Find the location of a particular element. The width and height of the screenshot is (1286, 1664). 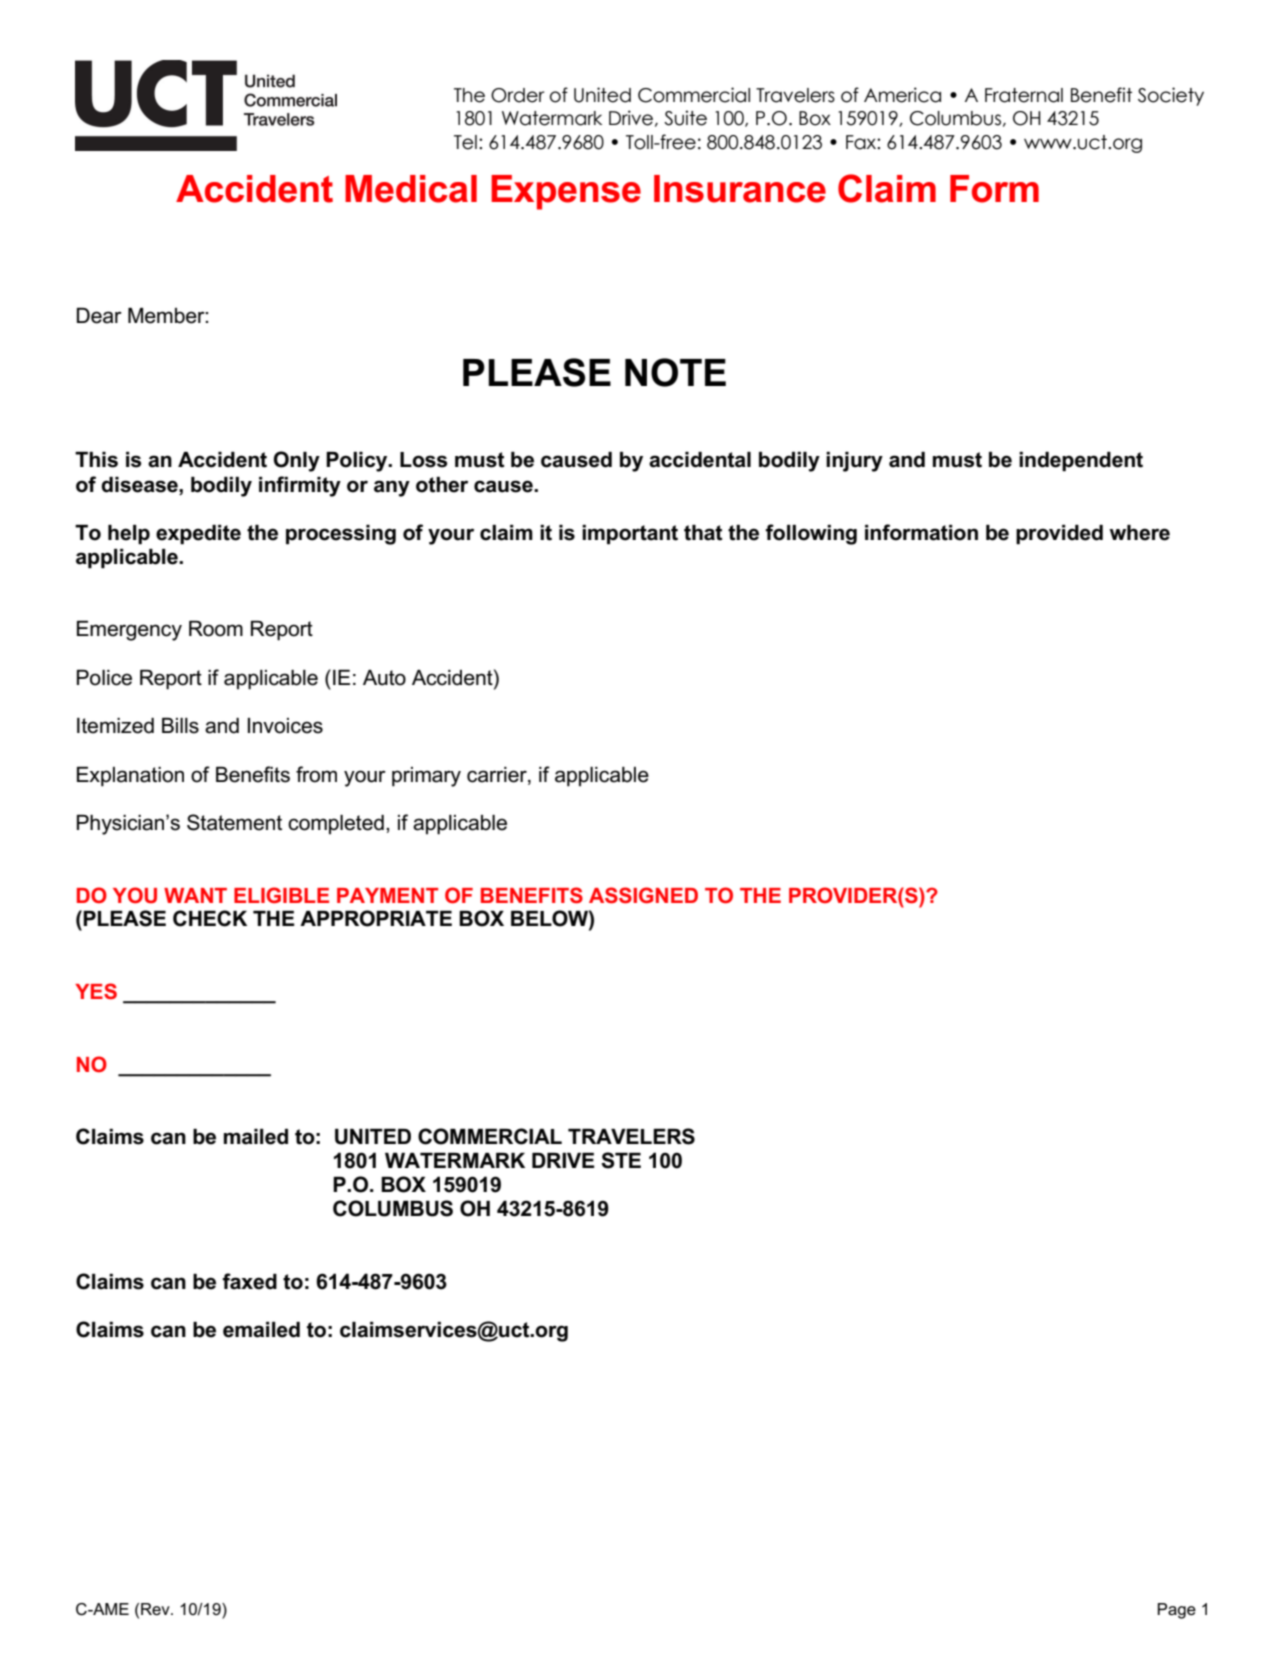

APPROPRIATE is located at coordinates (376, 918).
